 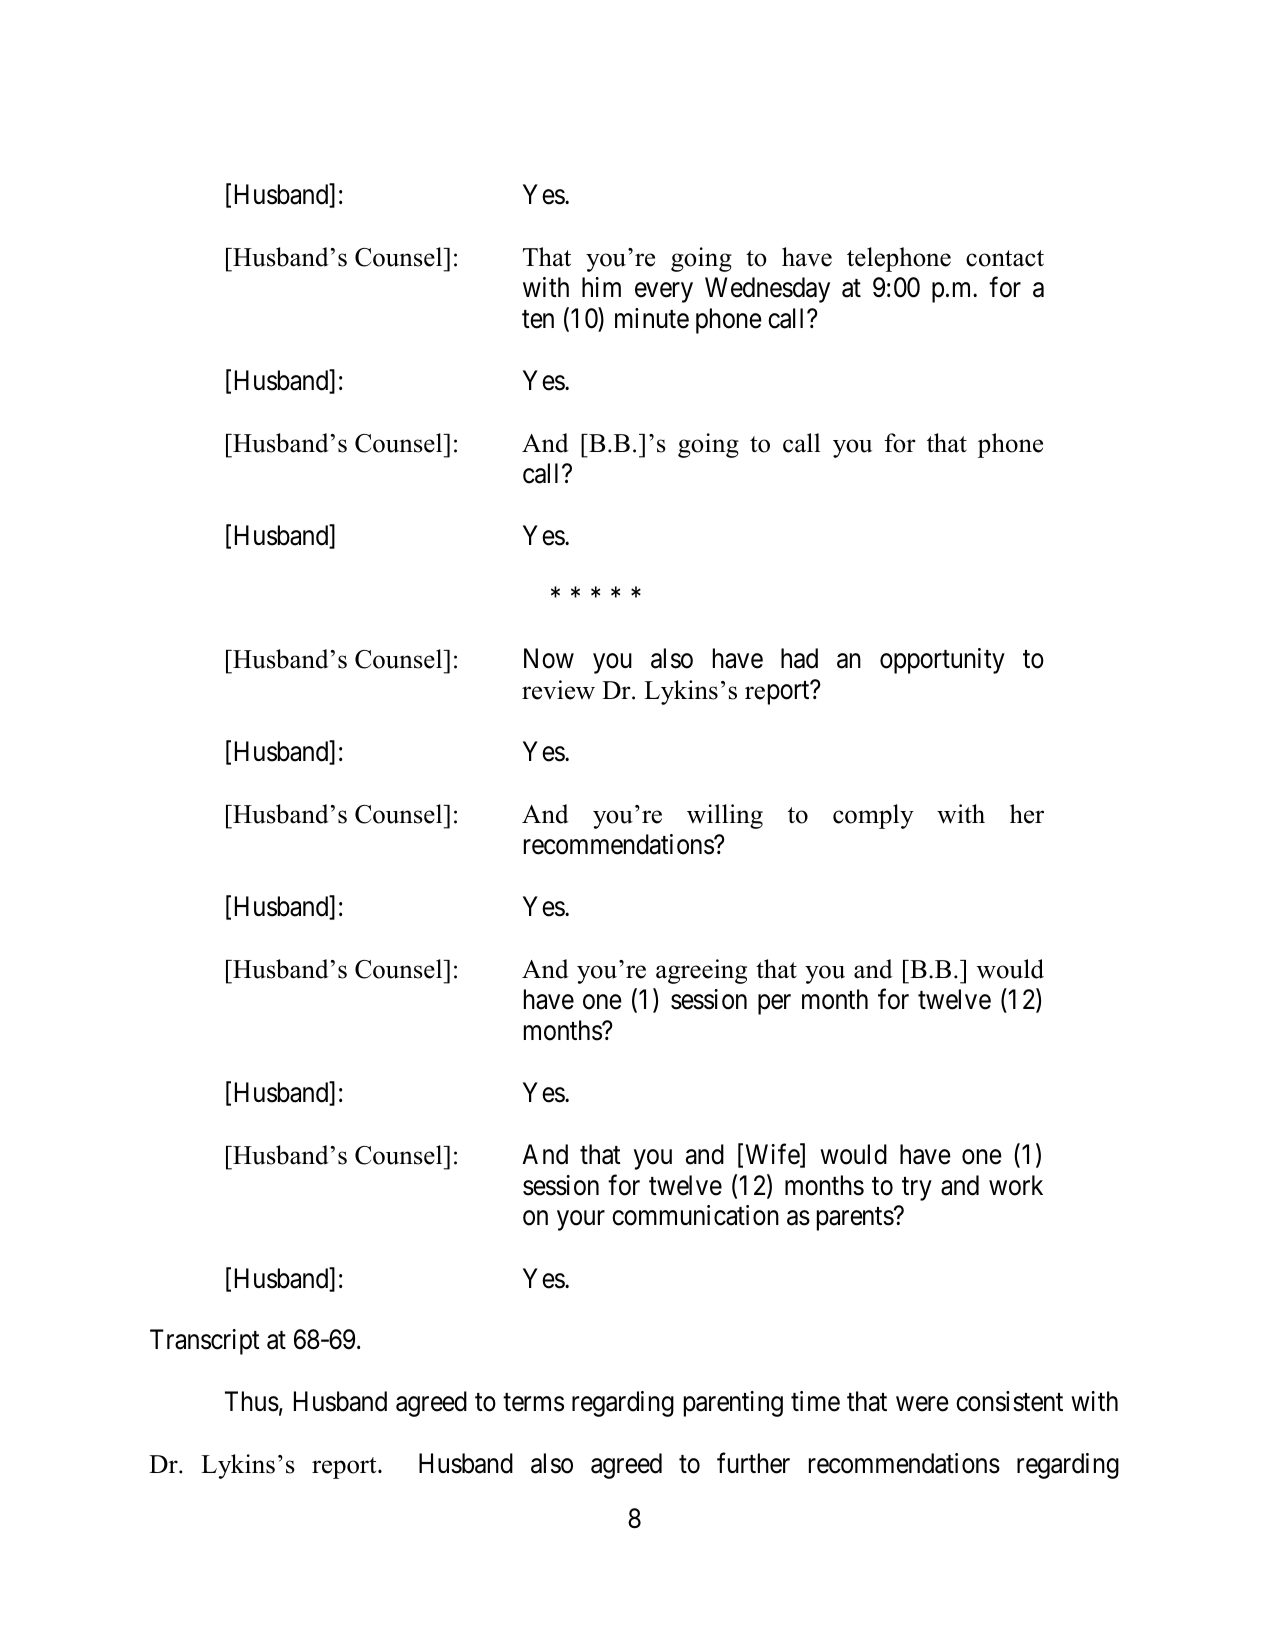 I want to click on willing, so click(x=725, y=816).
